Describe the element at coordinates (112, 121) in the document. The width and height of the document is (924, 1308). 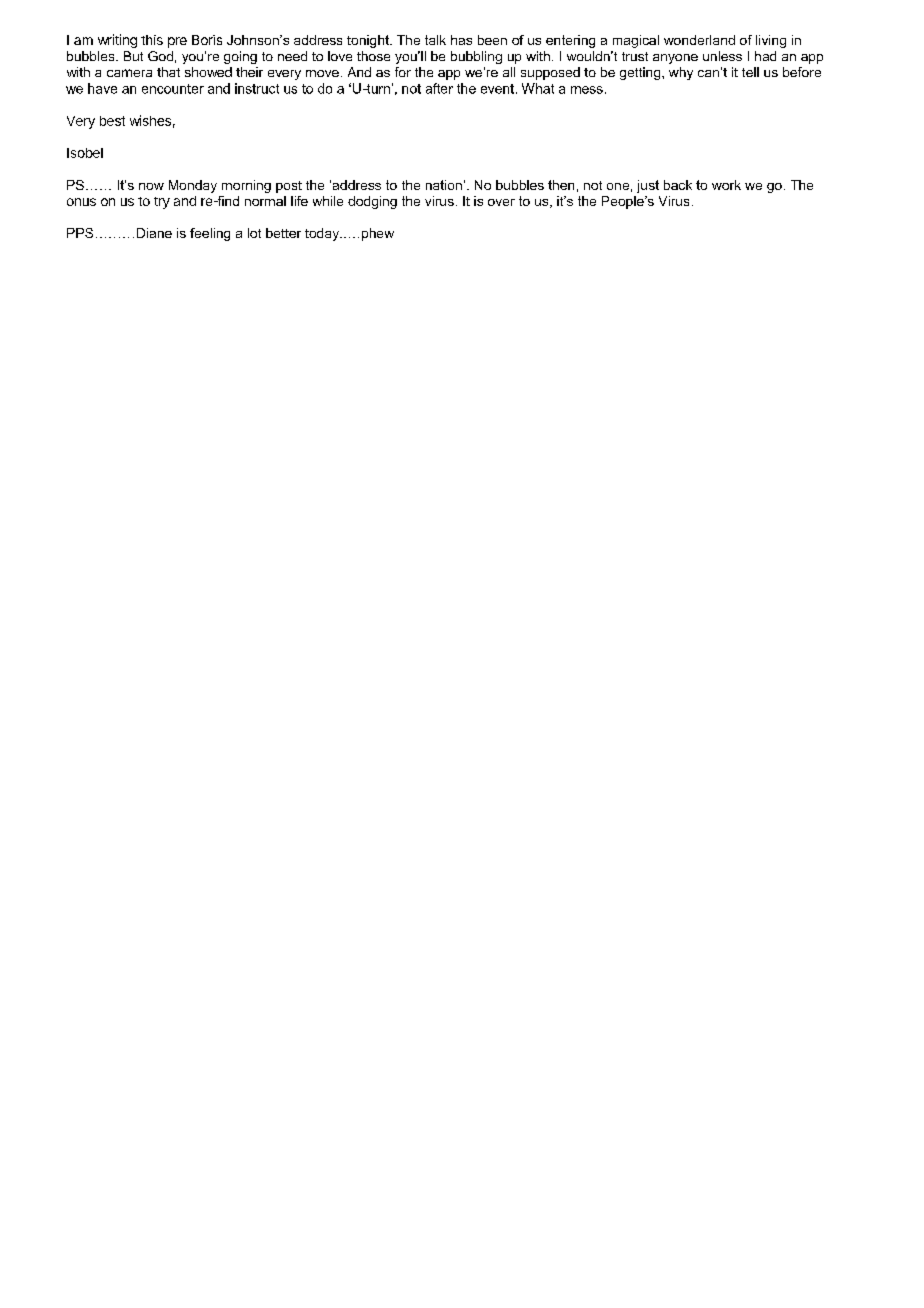
I see `best` at that location.
